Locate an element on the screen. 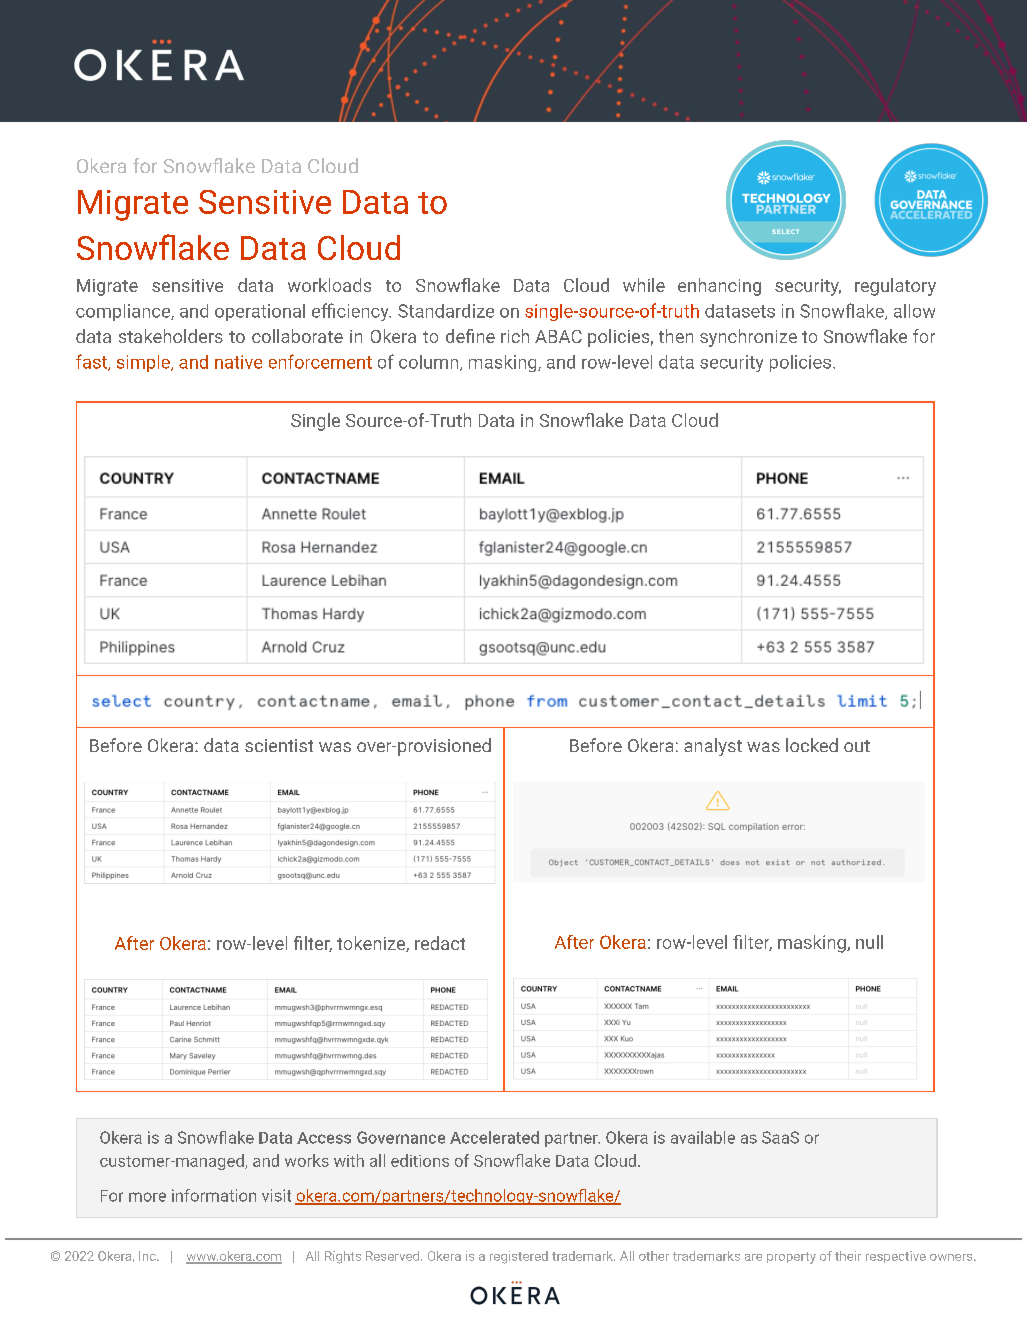 Image resolution: width=1027 pixels, height=1329 pixels. stakeholders is located at coordinates (171, 336).
